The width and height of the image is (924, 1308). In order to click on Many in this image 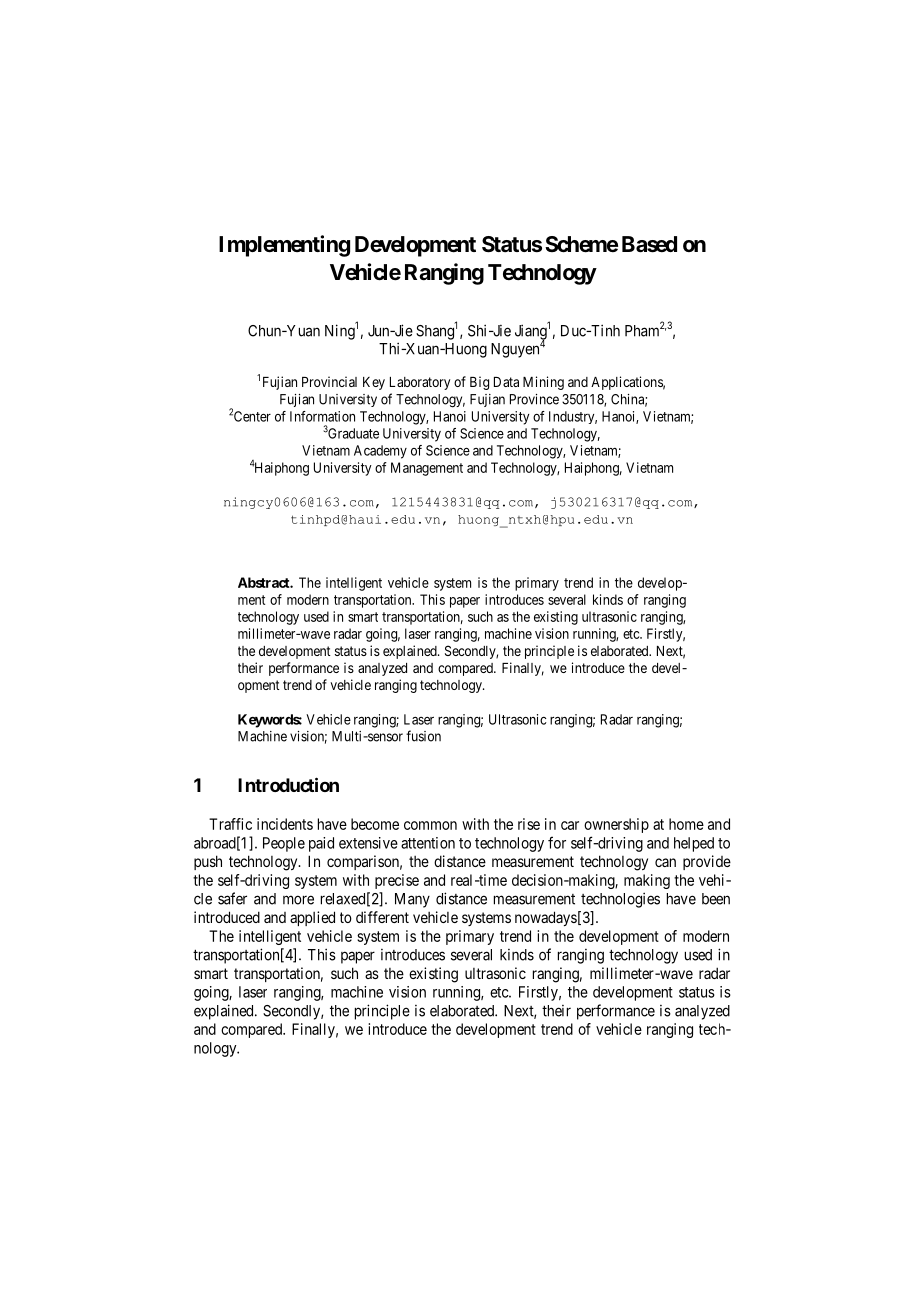, I will do `click(412, 900)`.
